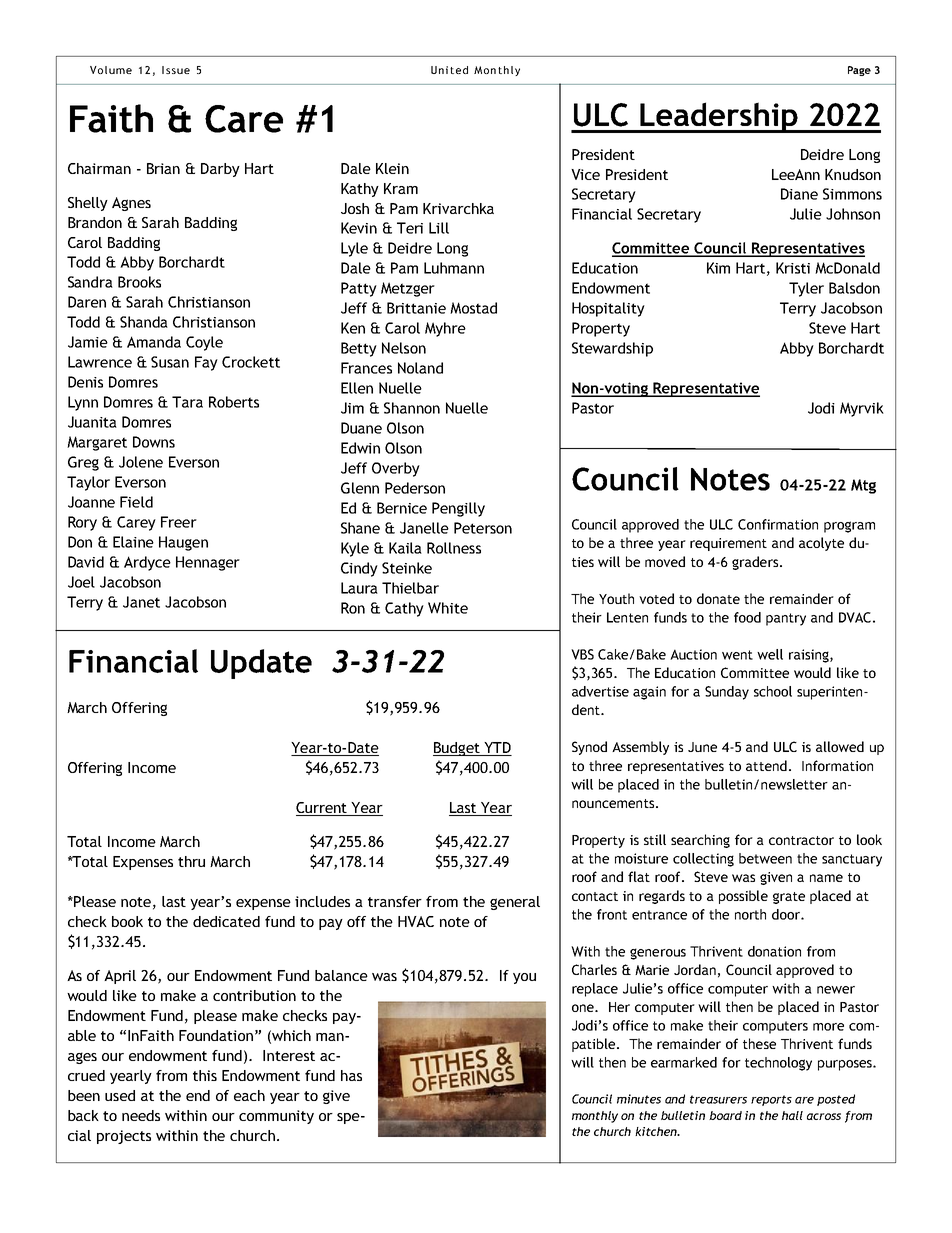 This image has height=1233, width=952. What do you see at coordinates (449, 70) in the image?
I see `United` at bounding box center [449, 70].
